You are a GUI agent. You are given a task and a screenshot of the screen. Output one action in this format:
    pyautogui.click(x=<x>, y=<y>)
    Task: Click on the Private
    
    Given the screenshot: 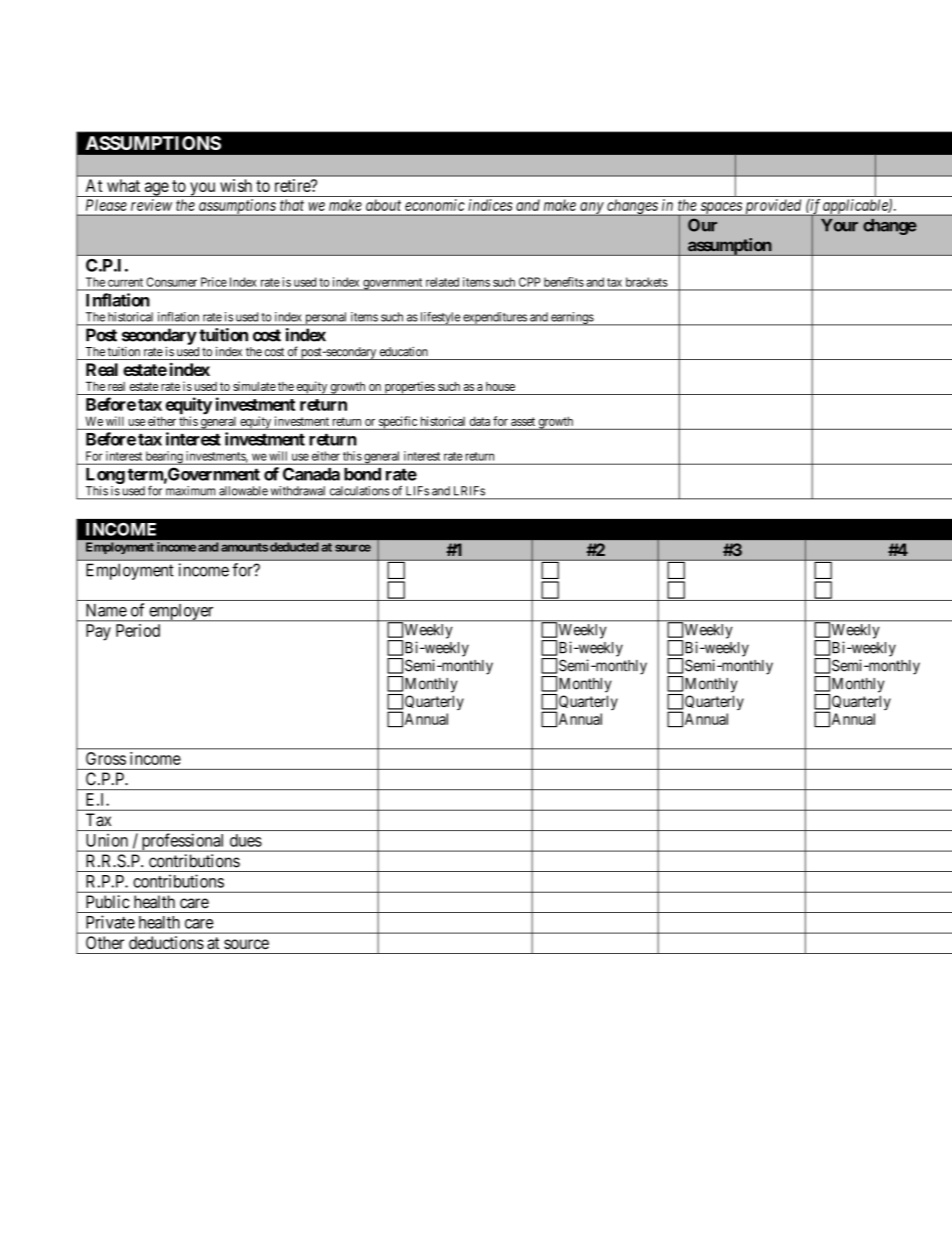 What is the action you would take?
    pyautogui.click(x=110, y=922)
